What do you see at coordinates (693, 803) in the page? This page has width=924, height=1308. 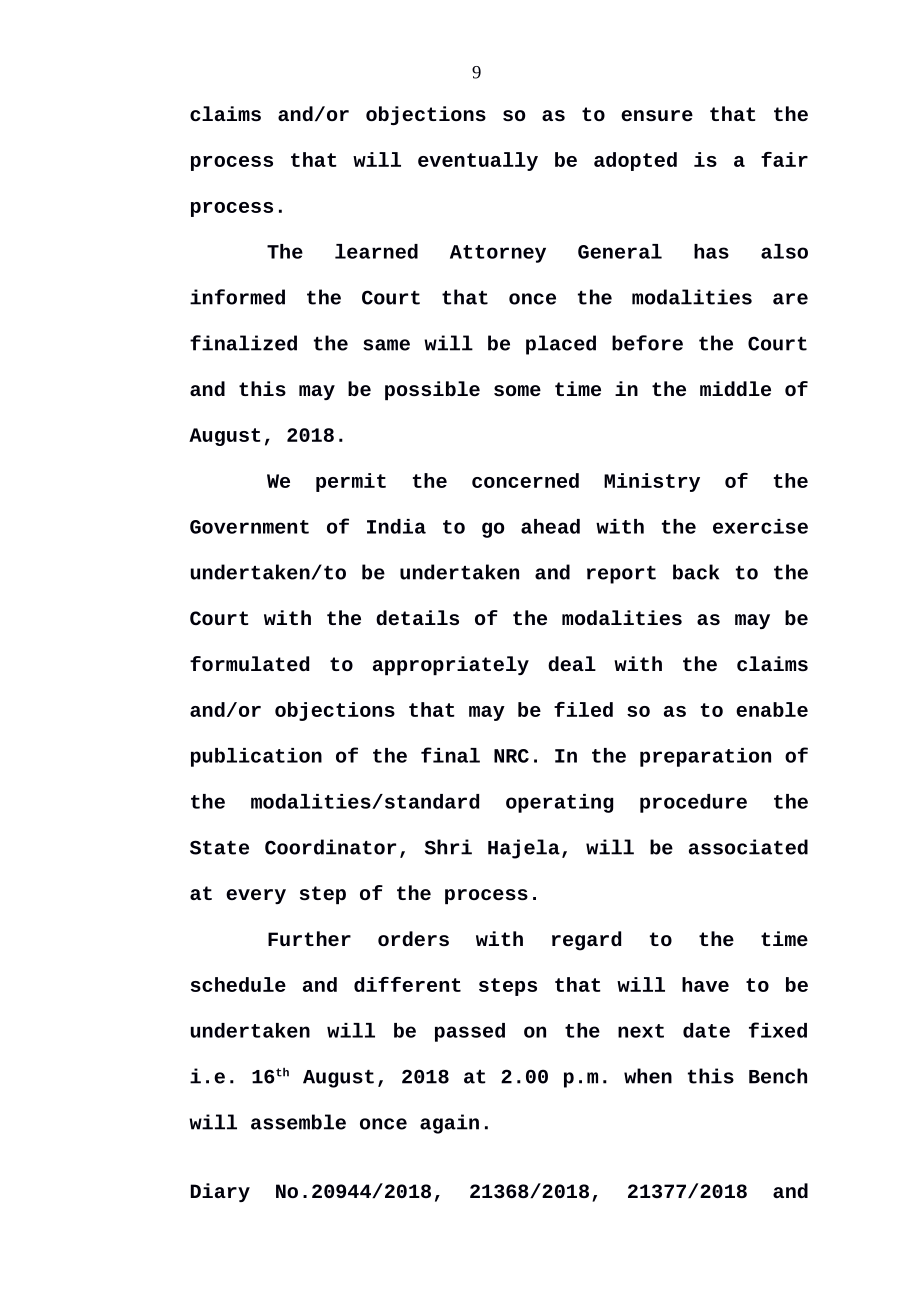 I see `procedure` at bounding box center [693, 803].
